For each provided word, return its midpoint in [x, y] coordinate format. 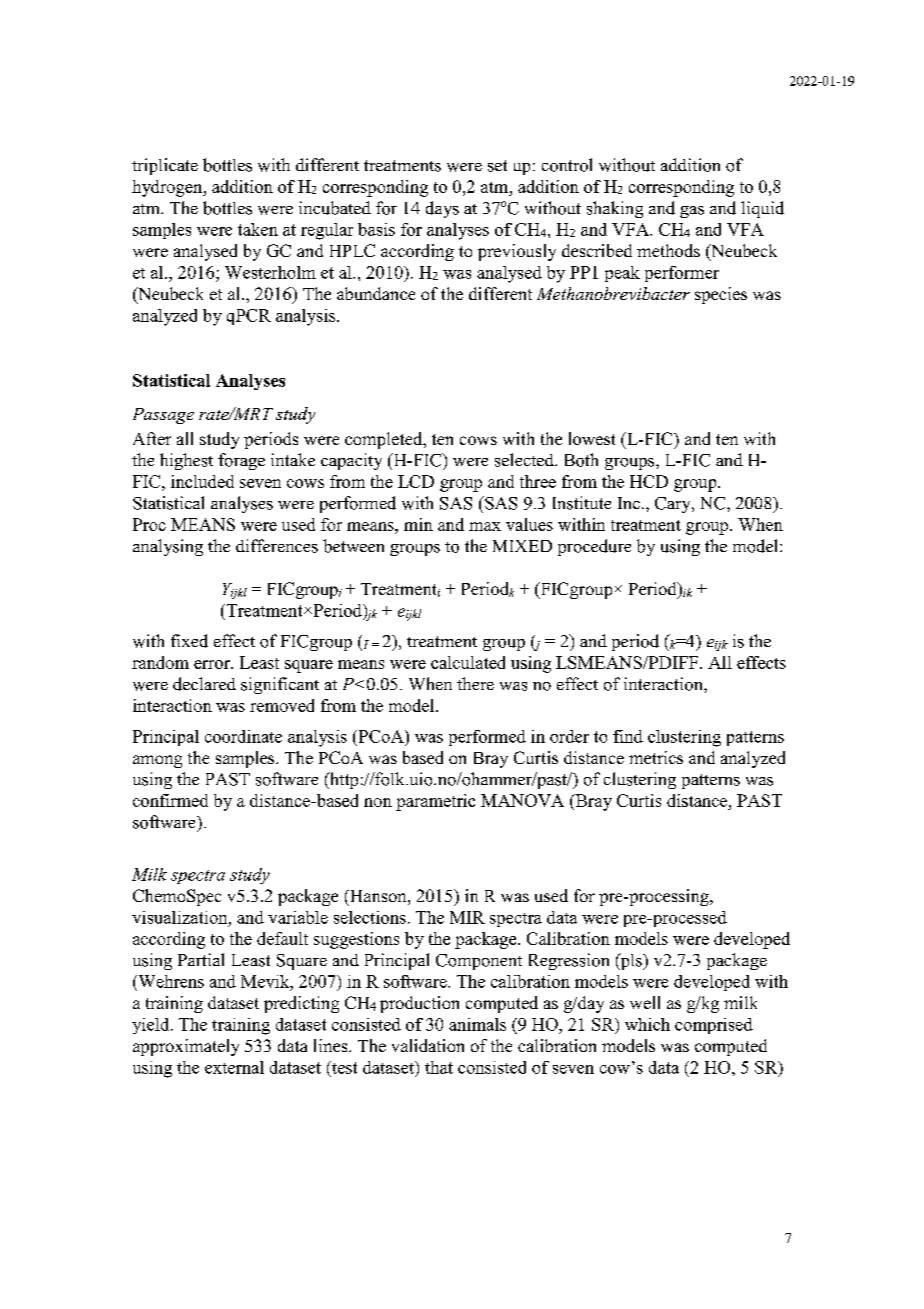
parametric [435, 802]
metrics [656, 757]
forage [241, 461]
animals [477, 1024]
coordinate [243, 736]
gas [692, 212]
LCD [416, 481]
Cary [674, 505]
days [442, 209]
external [234, 1067]
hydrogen [168, 188]
